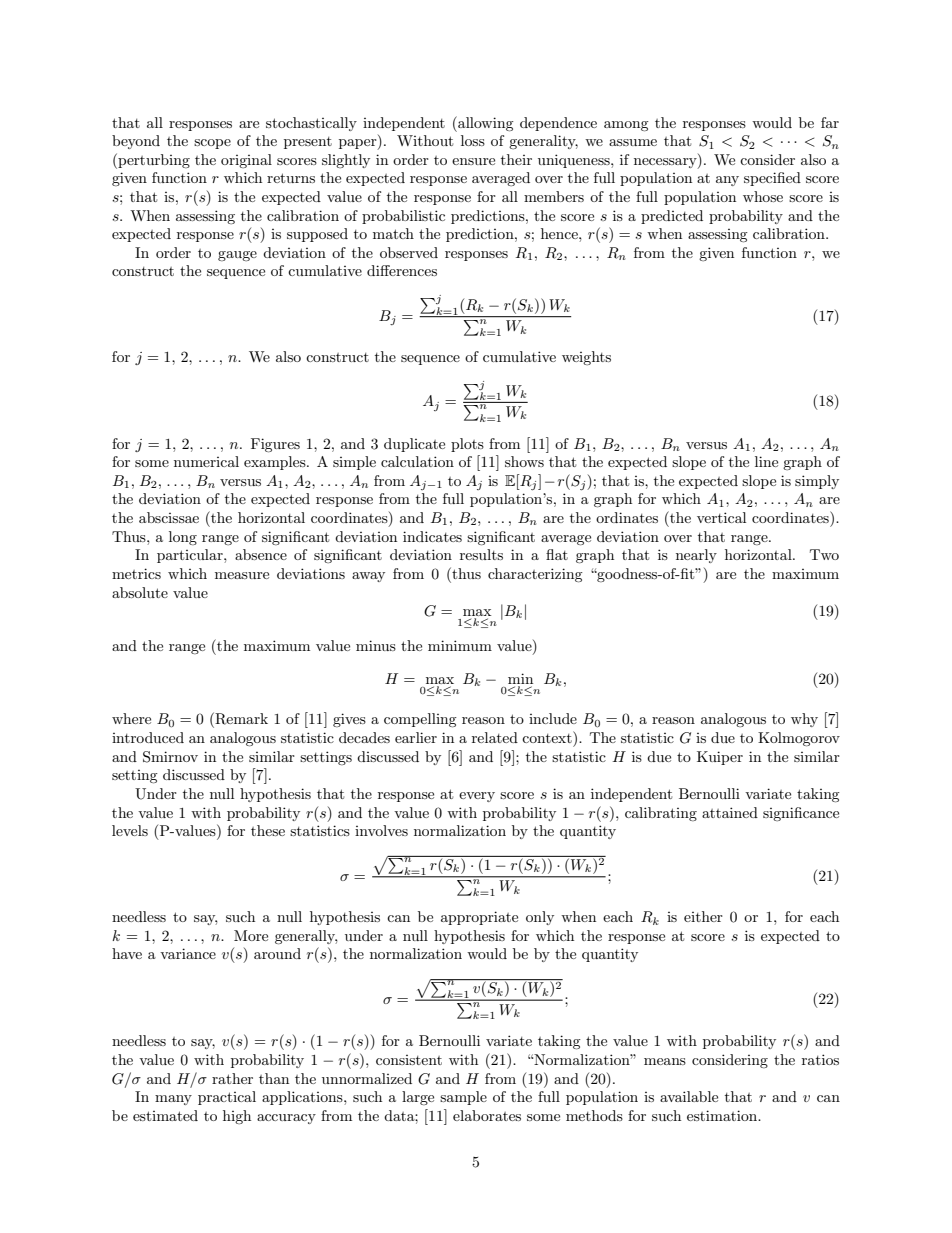  Describe the element at coordinates (212, 144) in the screenshot. I see `scope` at that location.
